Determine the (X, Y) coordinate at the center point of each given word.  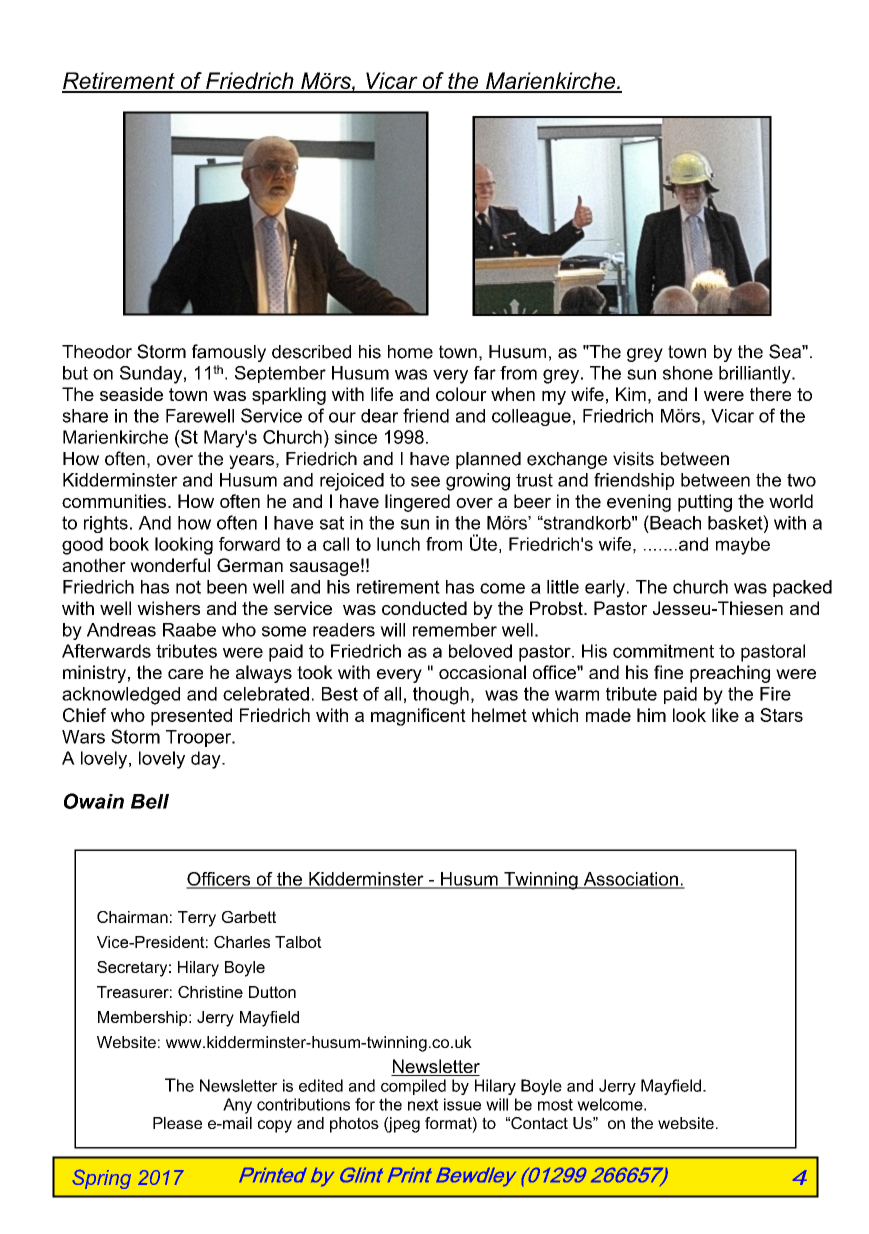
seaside (131, 394)
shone (688, 373)
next (423, 1105)
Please (177, 1123)
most (555, 1105)
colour (461, 394)
